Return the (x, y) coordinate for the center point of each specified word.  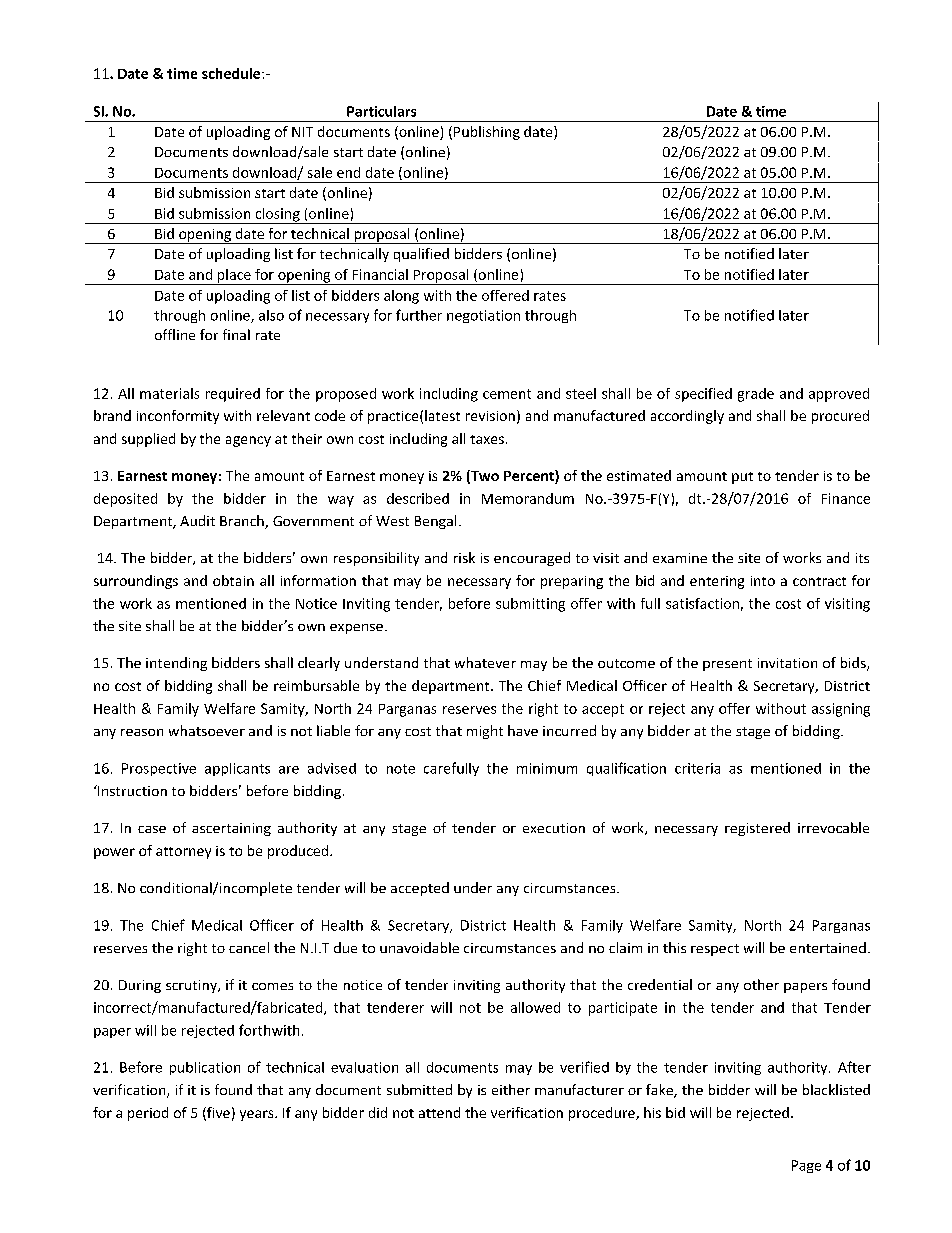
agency (248, 441)
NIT (302, 132)
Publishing (487, 133)
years (258, 1115)
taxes (487, 439)
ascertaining (231, 829)
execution (554, 828)
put (742, 478)
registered (757, 829)
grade (756, 395)
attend (439, 1112)
